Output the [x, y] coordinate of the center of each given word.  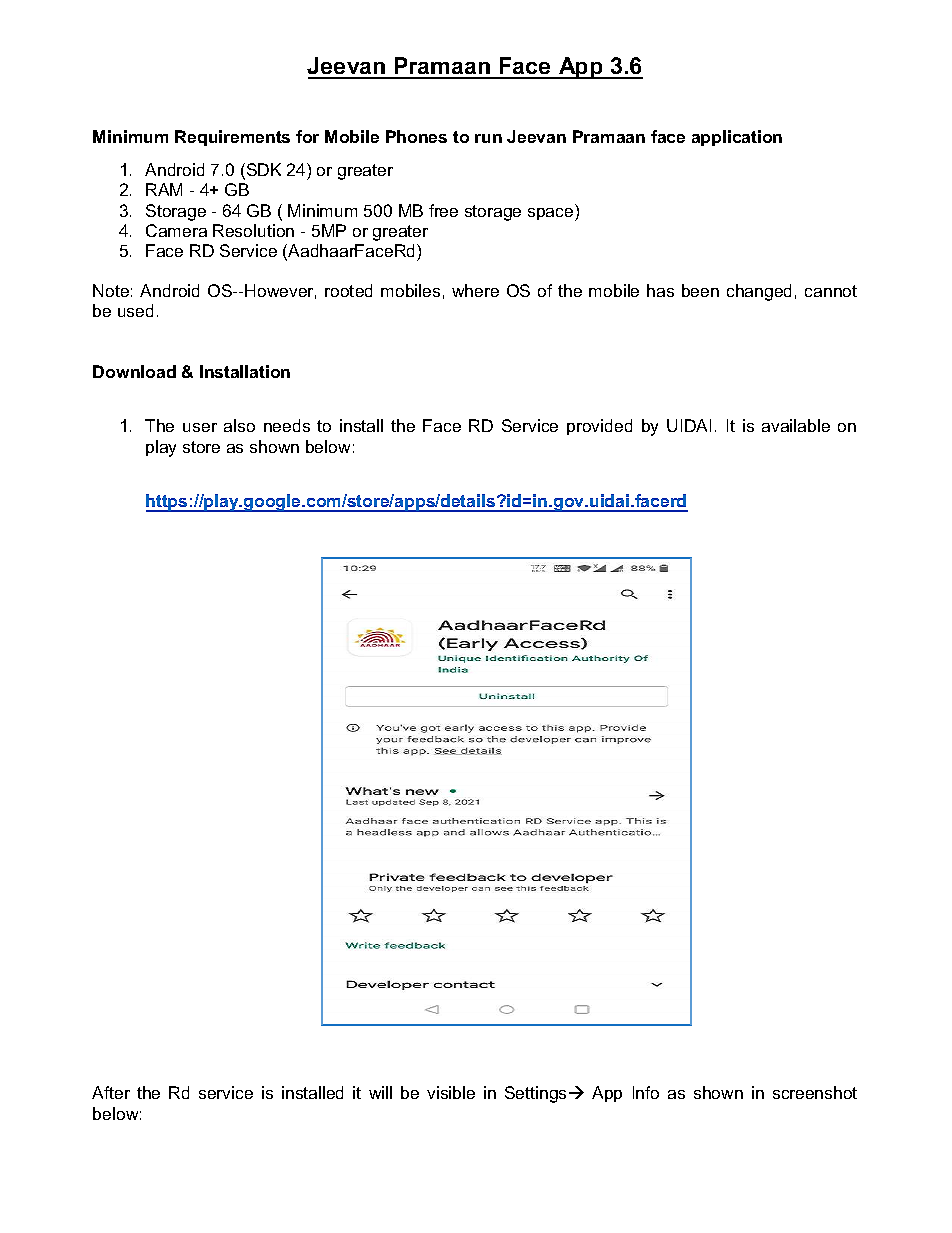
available [796, 425]
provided [599, 427]
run [488, 138]
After [111, 1092]
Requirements [232, 138]
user [200, 427]
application [737, 138]
